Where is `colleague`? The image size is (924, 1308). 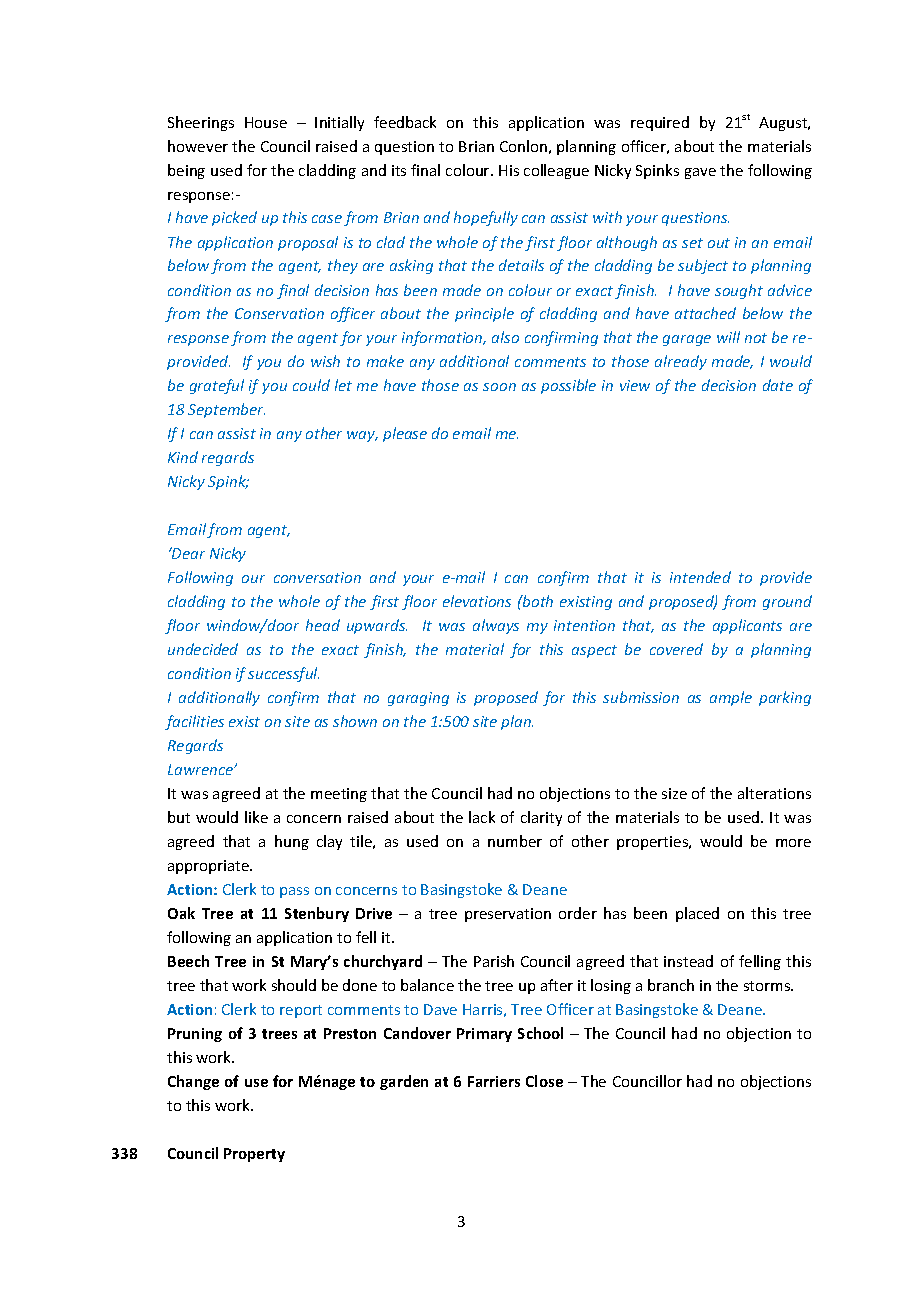
colleague is located at coordinates (556, 171).
